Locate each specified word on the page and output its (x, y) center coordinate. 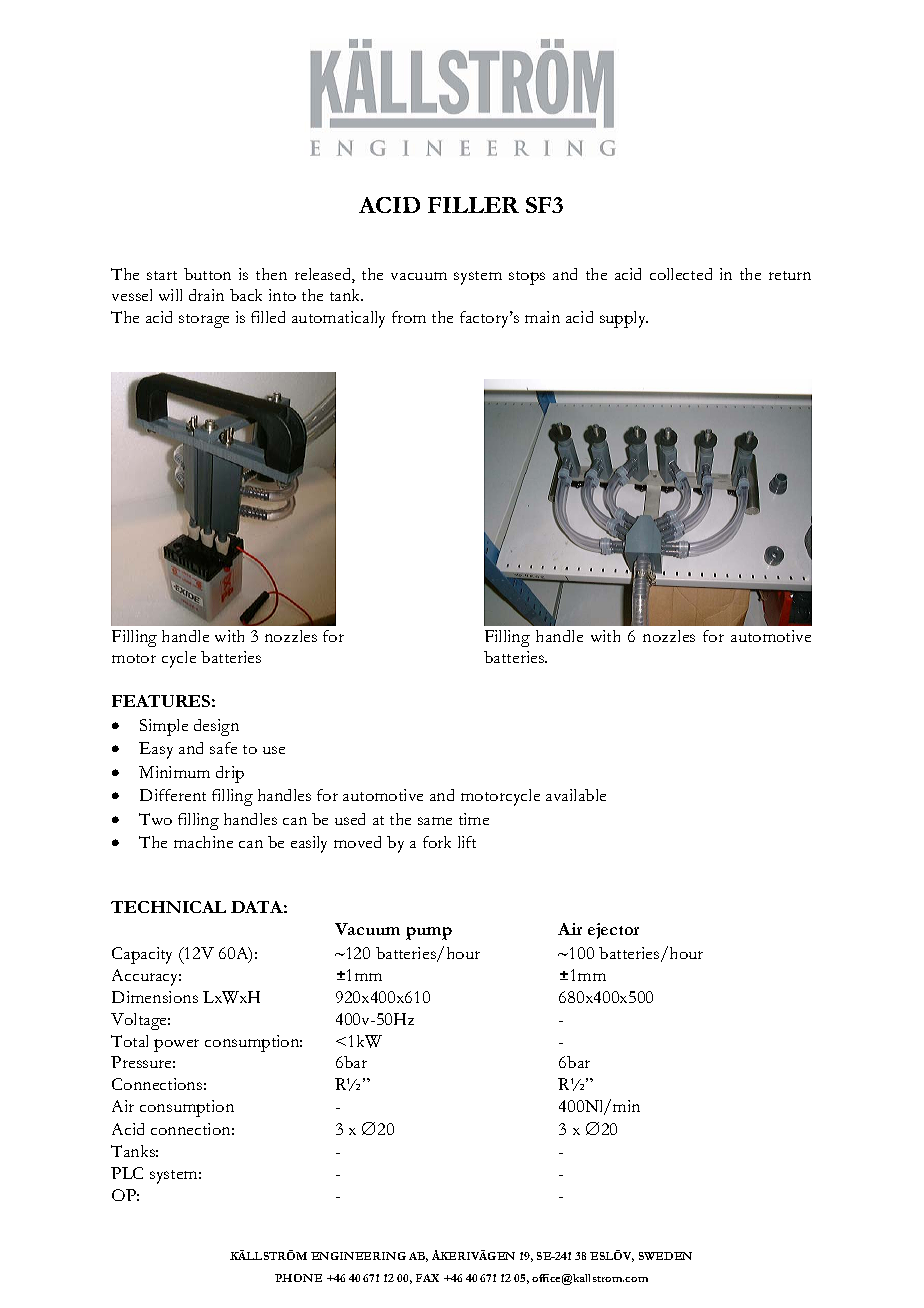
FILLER (473, 205)
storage (204, 321)
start (162, 275)
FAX (427, 1278)
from (409, 317)
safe (223, 748)
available (576, 795)
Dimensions (155, 997)
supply (624, 319)
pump (429, 933)
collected (681, 274)
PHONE (298, 1278)
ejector (613, 931)
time (474, 819)
